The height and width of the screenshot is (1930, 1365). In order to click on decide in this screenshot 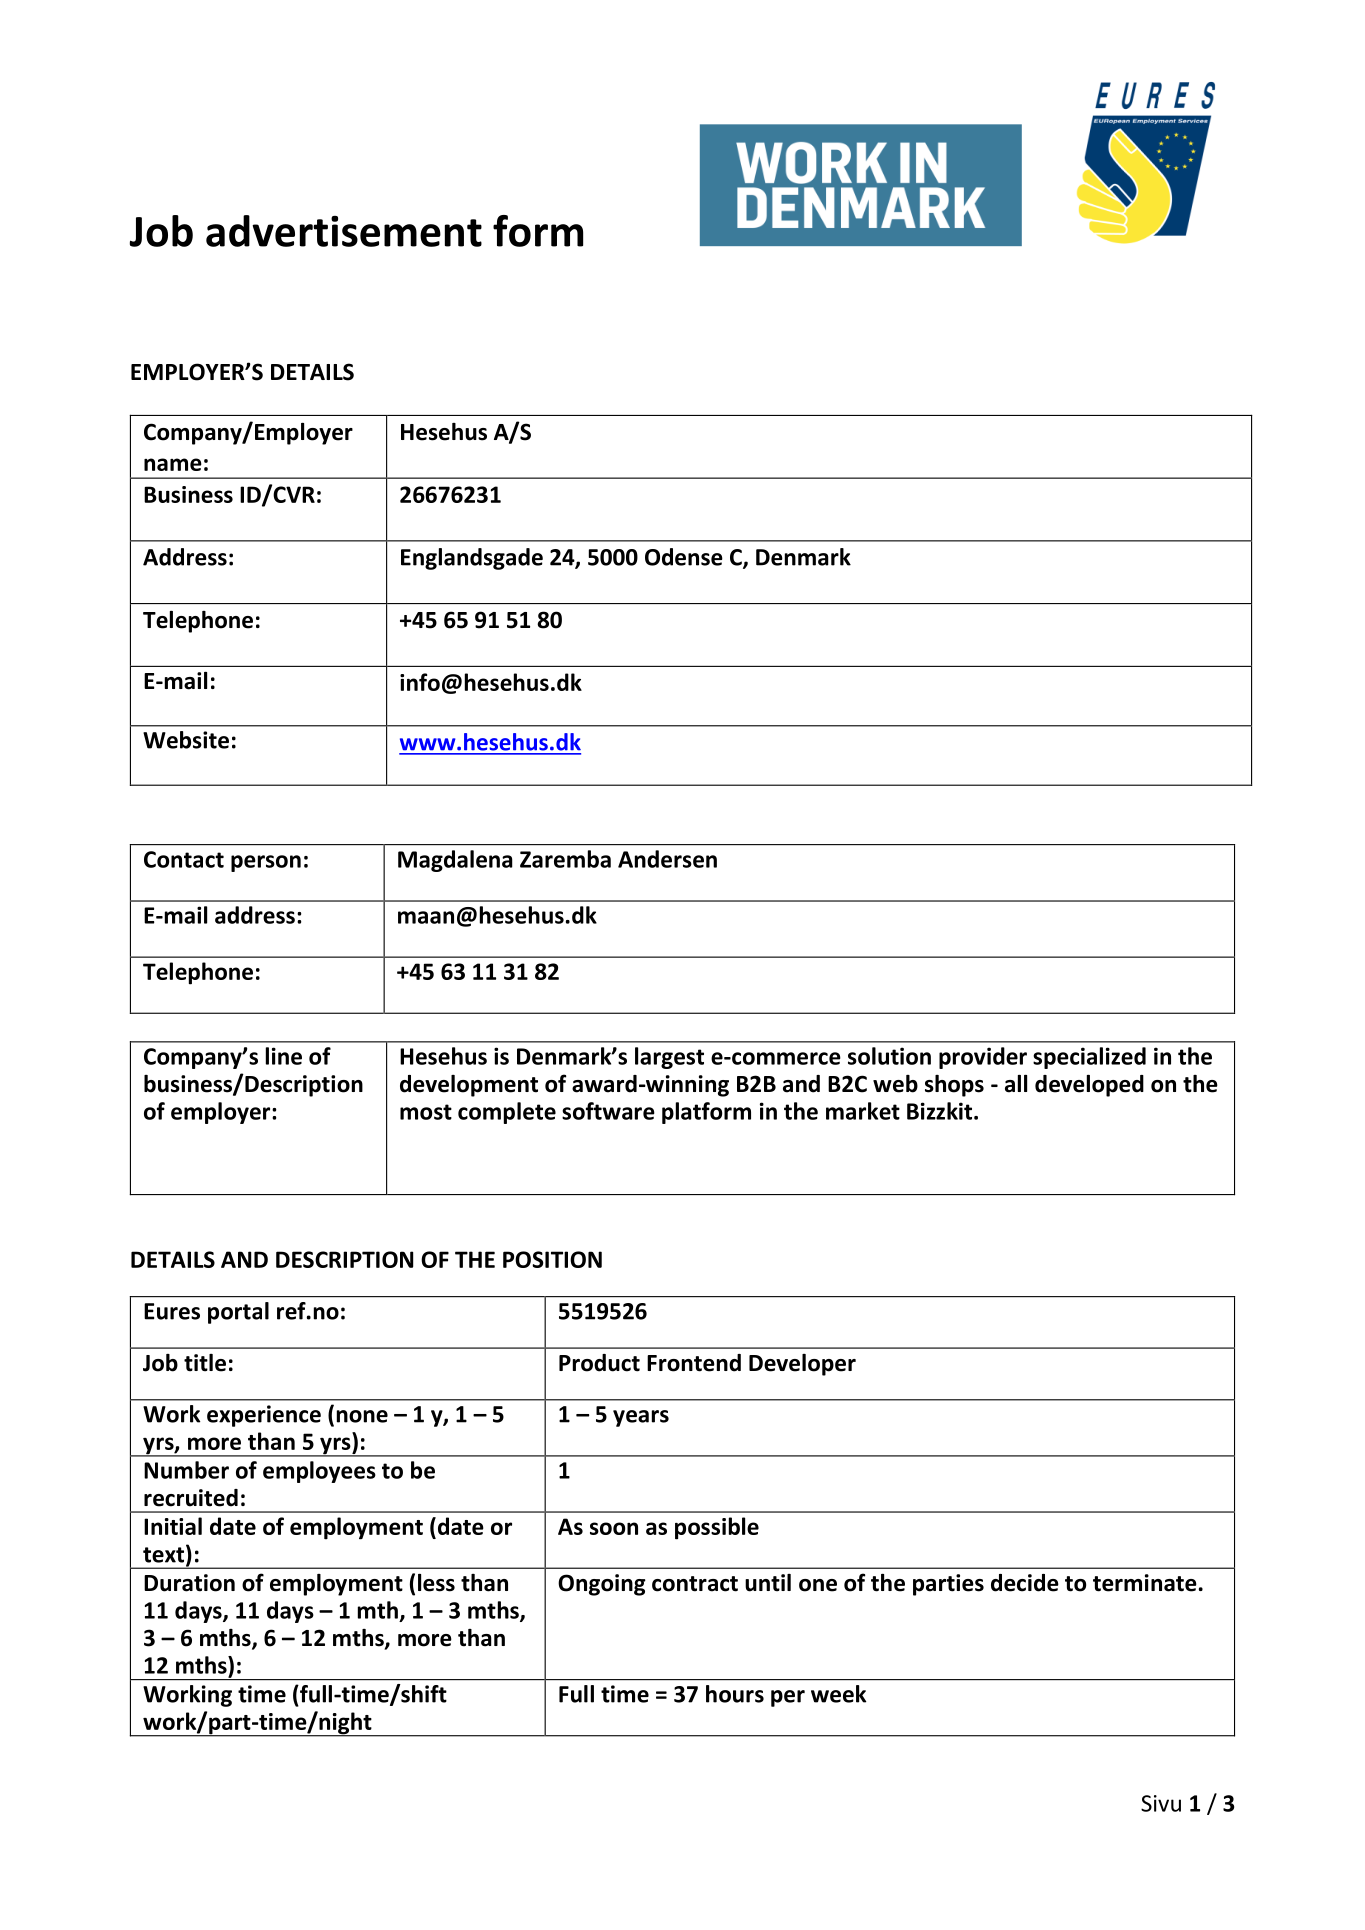, I will do `click(1025, 1583)`.
